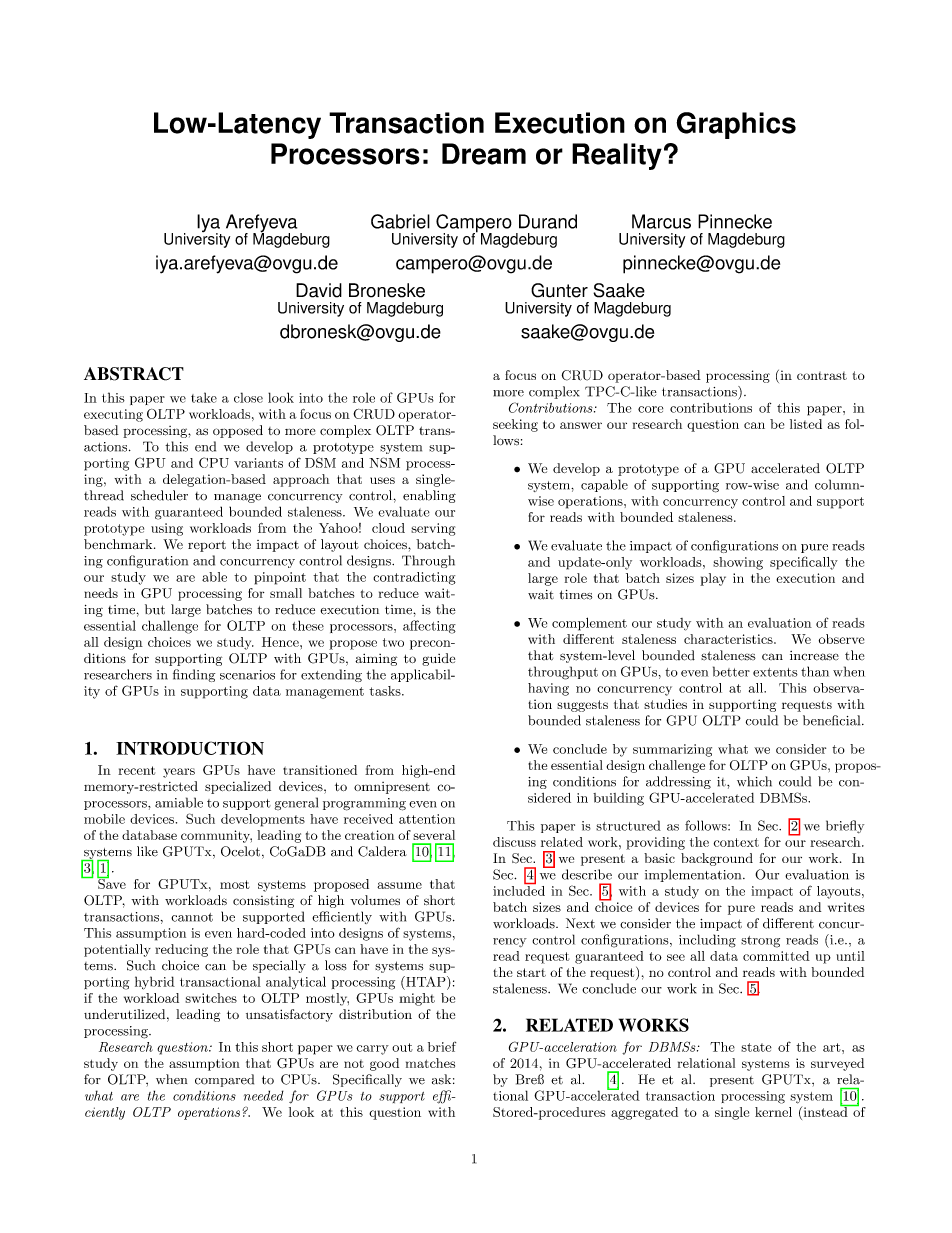 The width and height of the page is (952, 1233). I want to click on Gabriel, so click(400, 221).
